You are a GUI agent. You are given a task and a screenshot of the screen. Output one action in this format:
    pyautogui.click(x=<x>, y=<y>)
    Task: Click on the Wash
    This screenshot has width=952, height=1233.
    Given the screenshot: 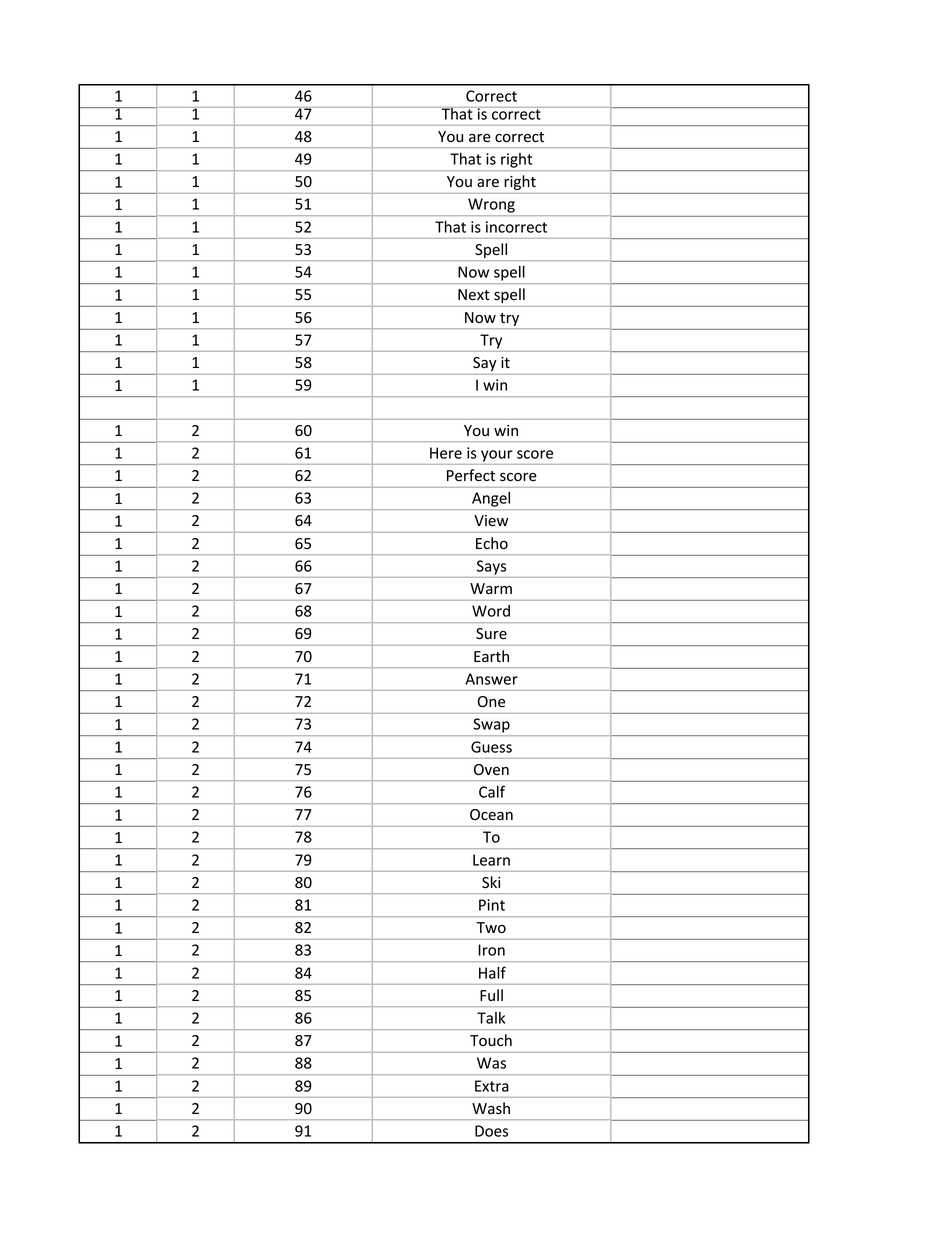 What is the action you would take?
    pyautogui.click(x=491, y=1108)
